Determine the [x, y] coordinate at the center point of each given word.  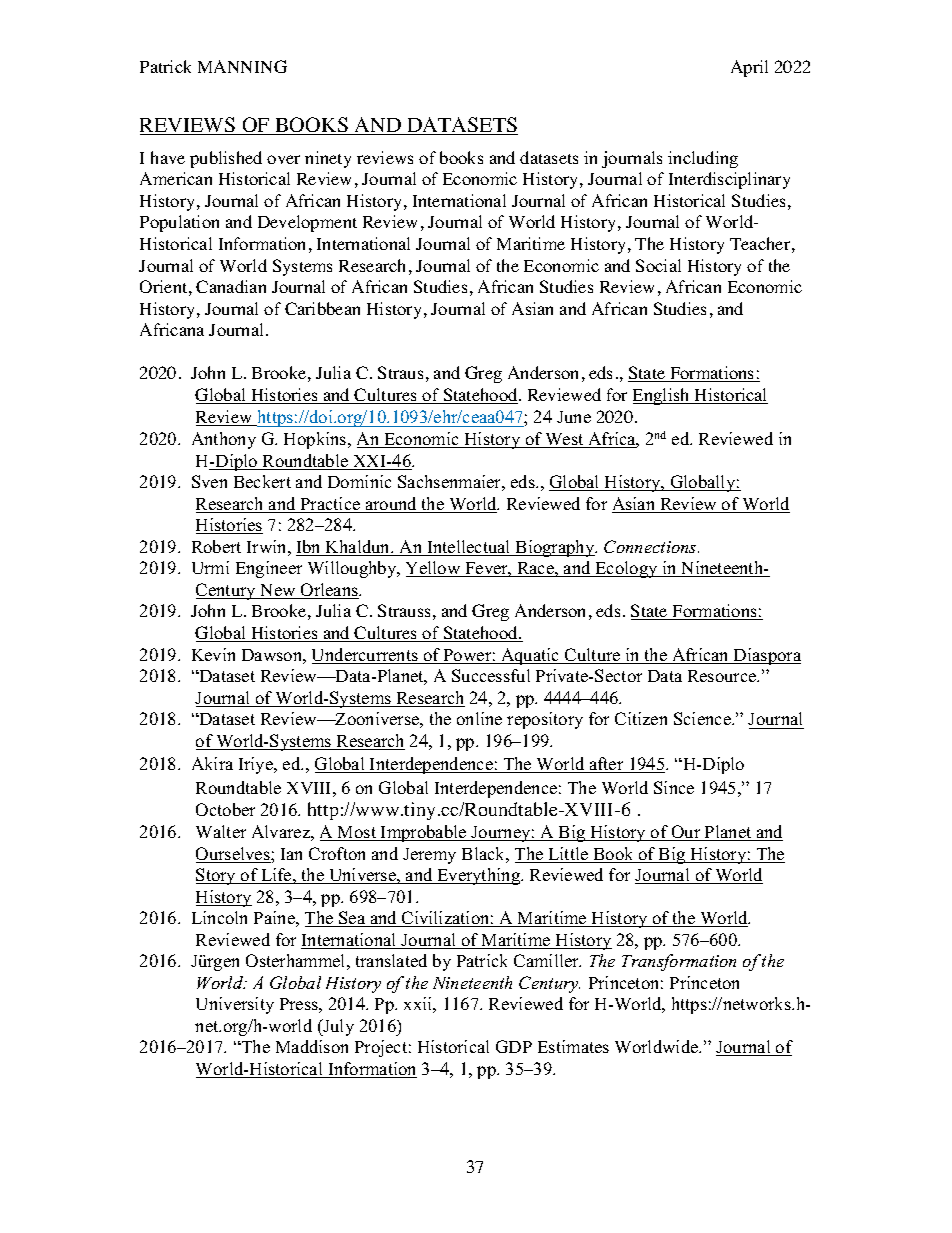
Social [658, 265]
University [235, 1005]
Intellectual [469, 548]
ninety [328, 159]
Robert [216, 546]
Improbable [424, 833]
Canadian [231, 286]
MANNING [242, 66]
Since [674, 787]
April [749, 68]
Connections [651, 546]
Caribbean [322, 308]
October [225, 809]
